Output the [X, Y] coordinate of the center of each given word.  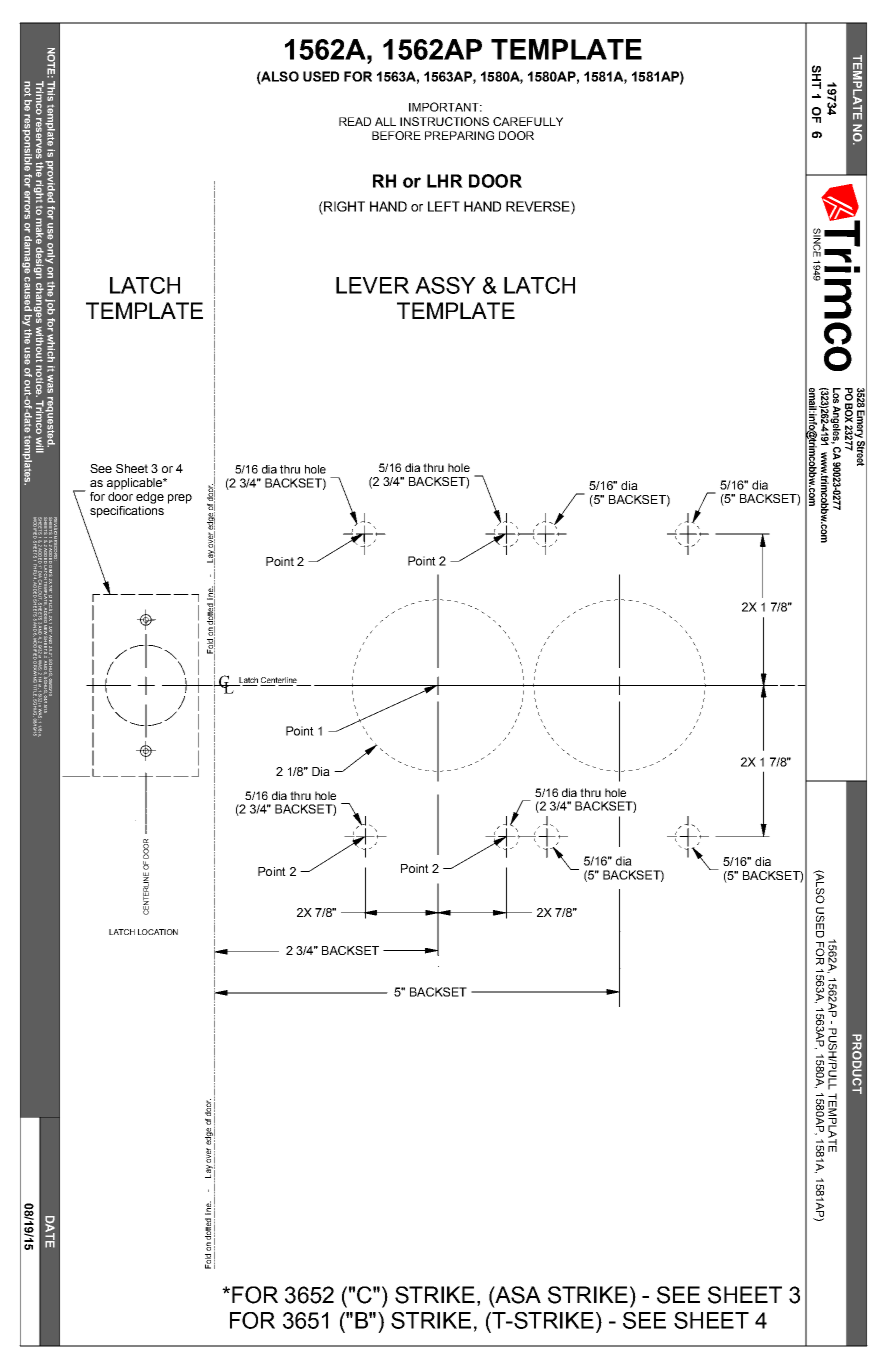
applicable [135, 484]
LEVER [372, 285]
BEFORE [396, 135]
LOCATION [158, 932]
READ [355, 121]
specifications [127, 512]
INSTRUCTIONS [444, 121]
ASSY [445, 285]
